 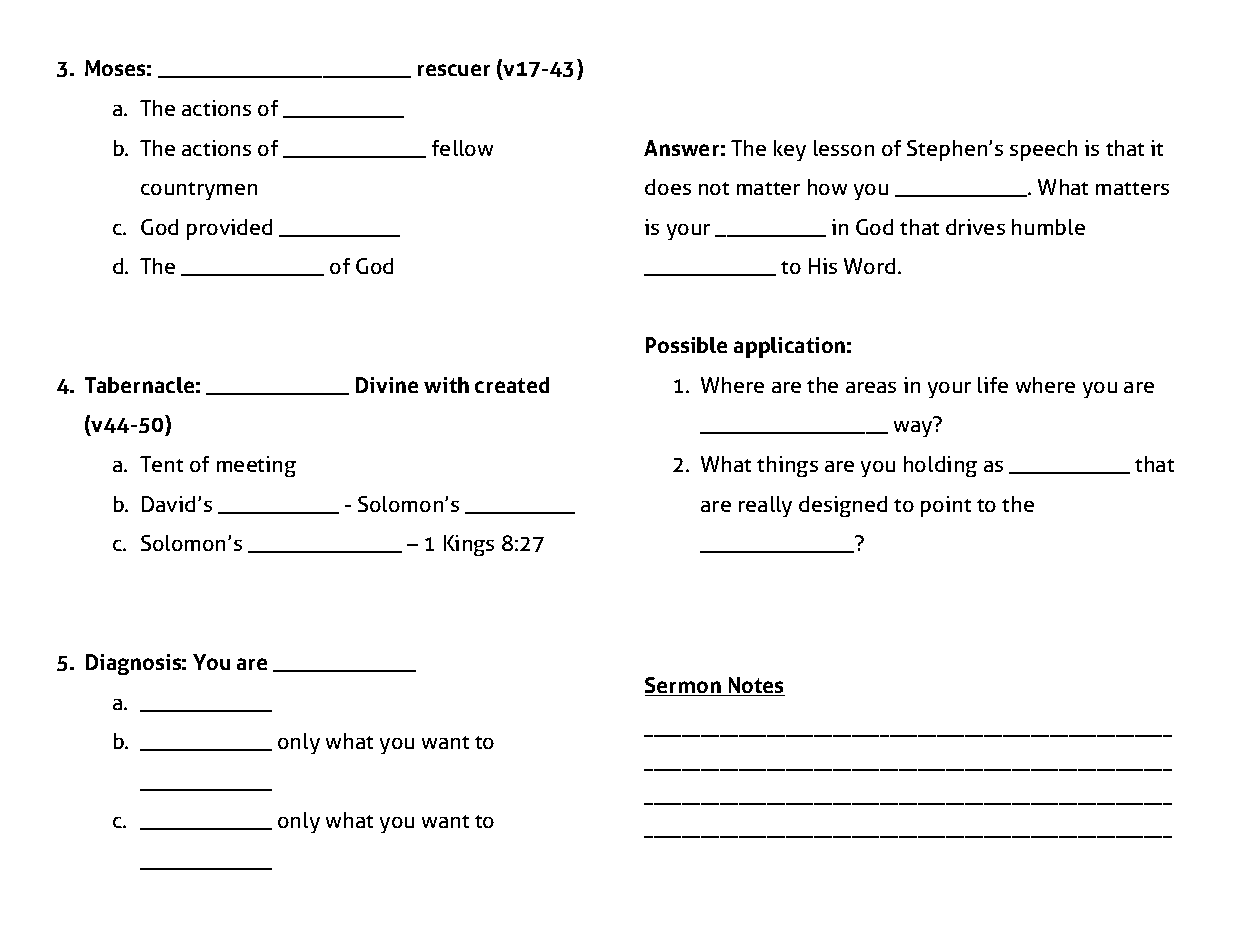 What do you see at coordinates (229, 229) in the screenshot?
I see `provided` at bounding box center [229, 229].
